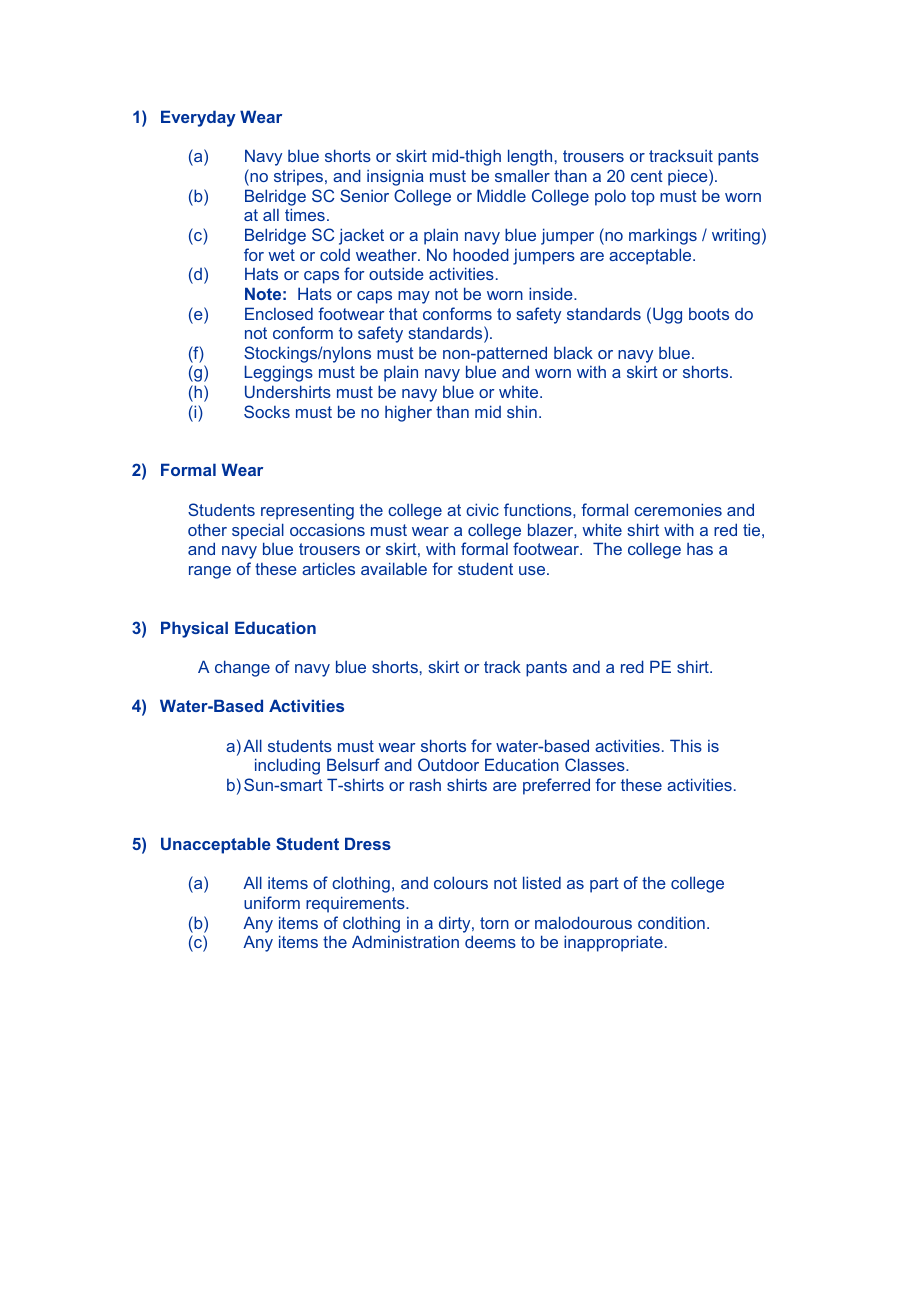 This screenshot has width=924, height=1308. What do you see at coordinates (272, 902) in the screenshot?
I see `uniform` at bounding box center [272, 902].
